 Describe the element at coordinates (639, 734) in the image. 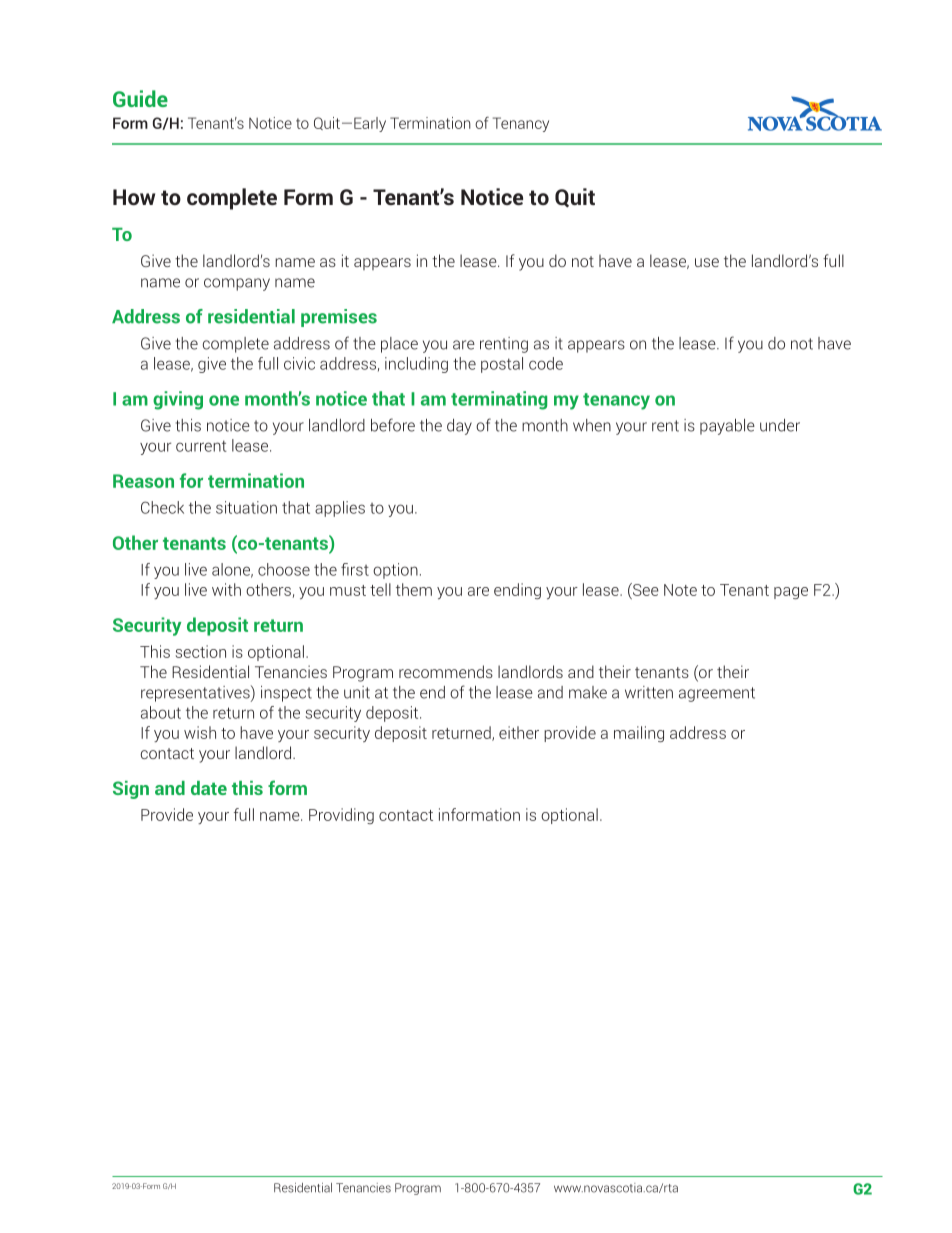

I see `mailing` at that location.
